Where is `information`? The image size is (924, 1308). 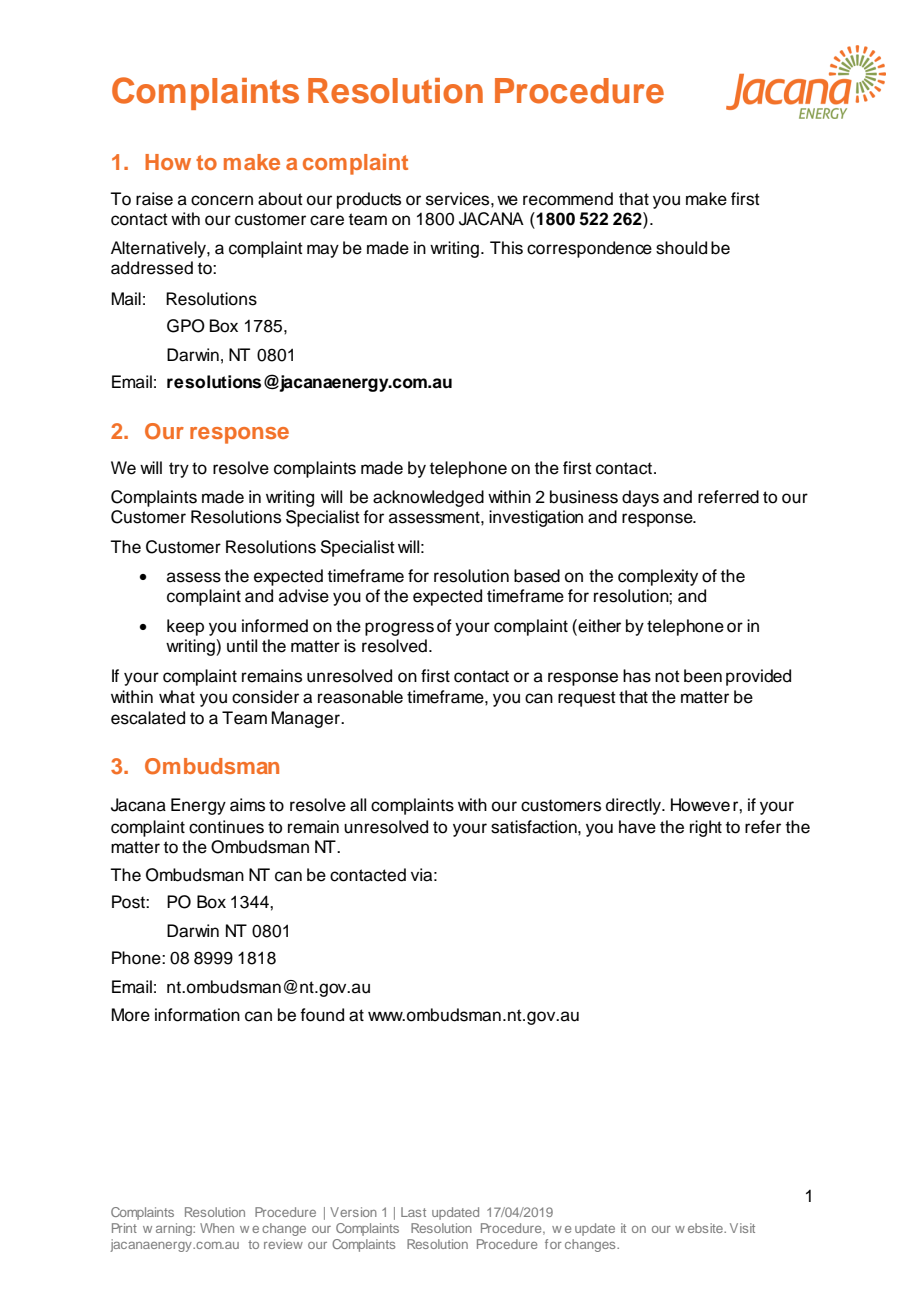
information is located at coordinates (197, 1015).
